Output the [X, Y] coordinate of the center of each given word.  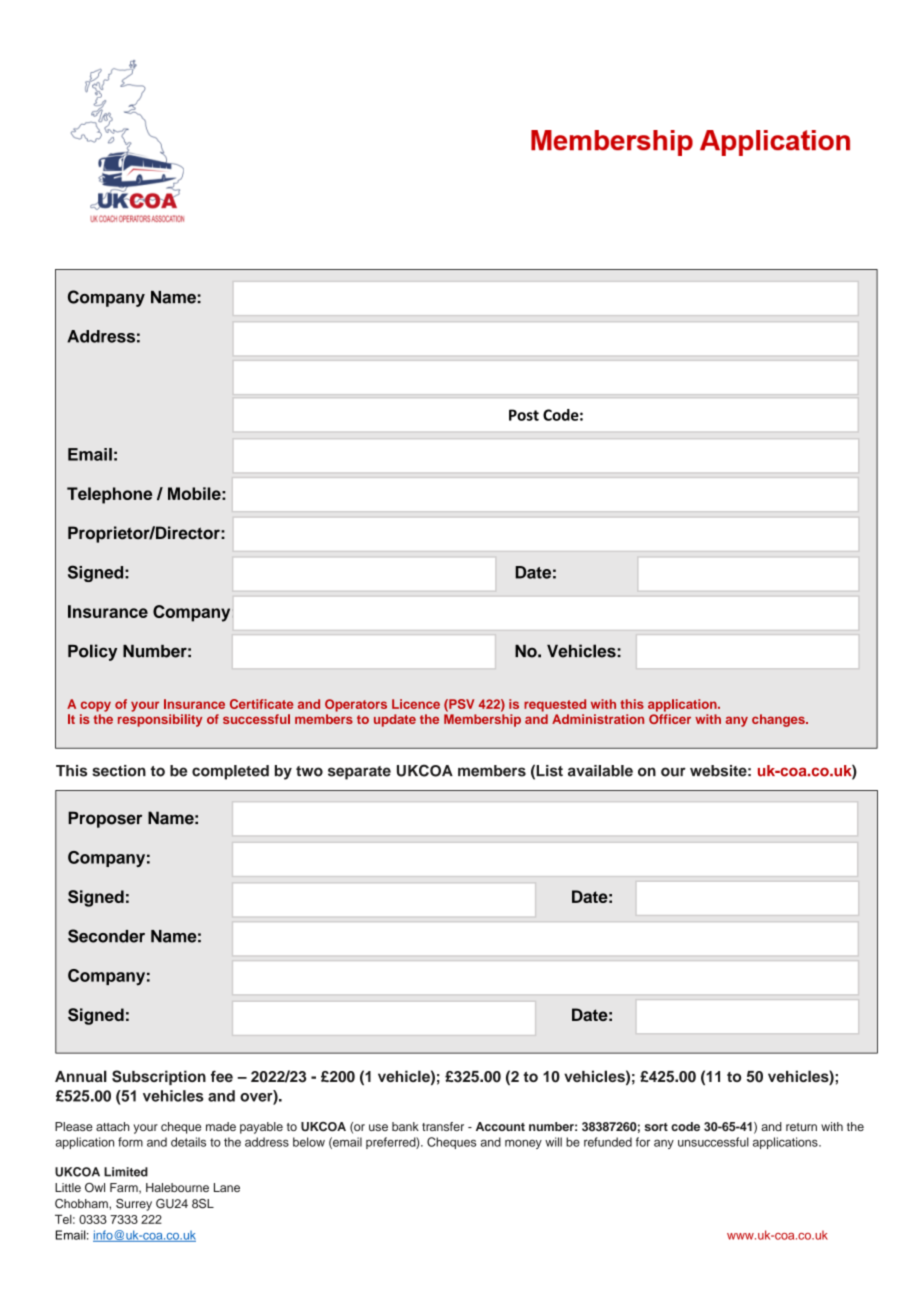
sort [656, 1127]
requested [555, 705]
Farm [125, 1188]
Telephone [109, 495]
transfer [443, 1126]
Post [524, 415]
